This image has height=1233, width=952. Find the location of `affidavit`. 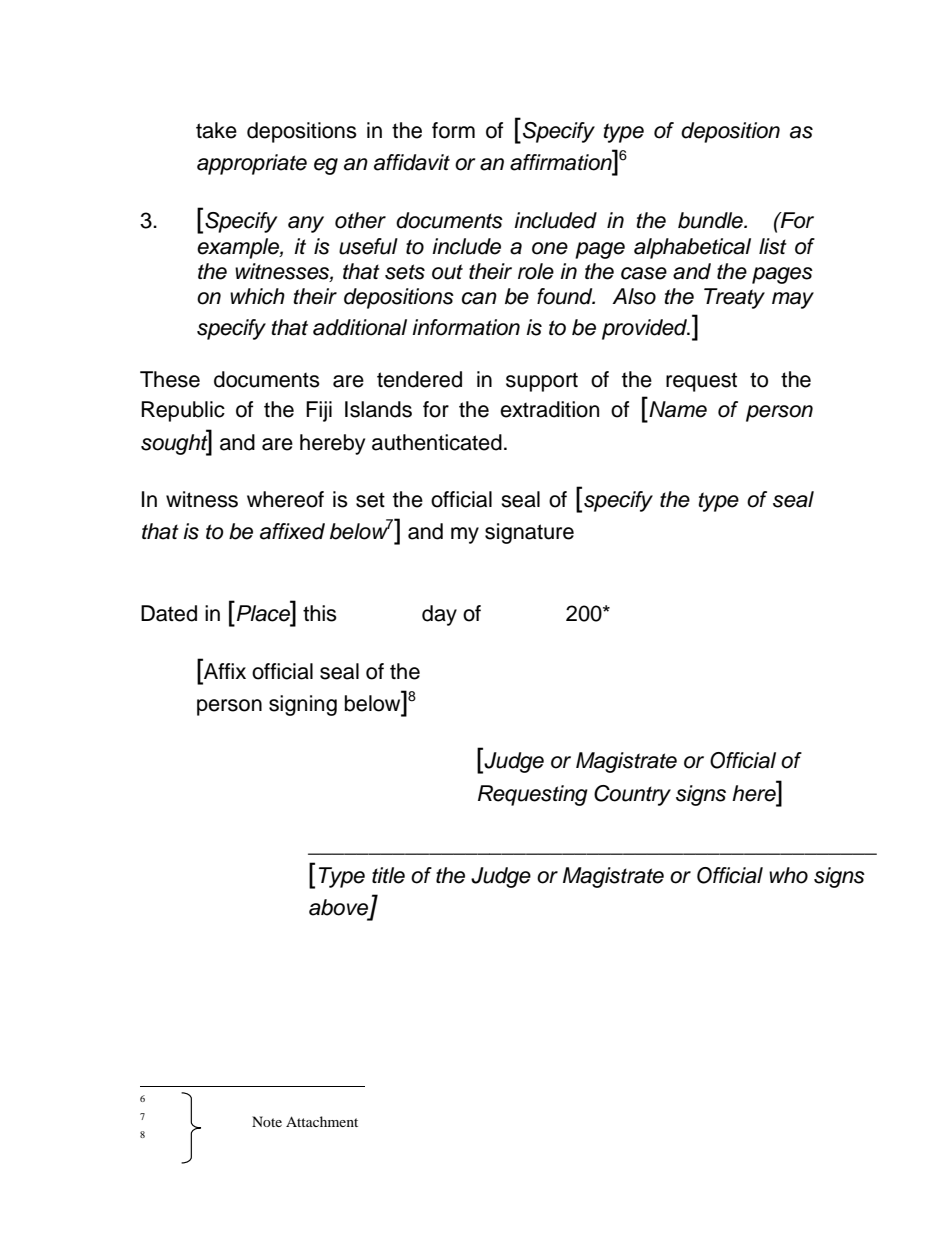

affidavit is located at coordinates (412, 162).
